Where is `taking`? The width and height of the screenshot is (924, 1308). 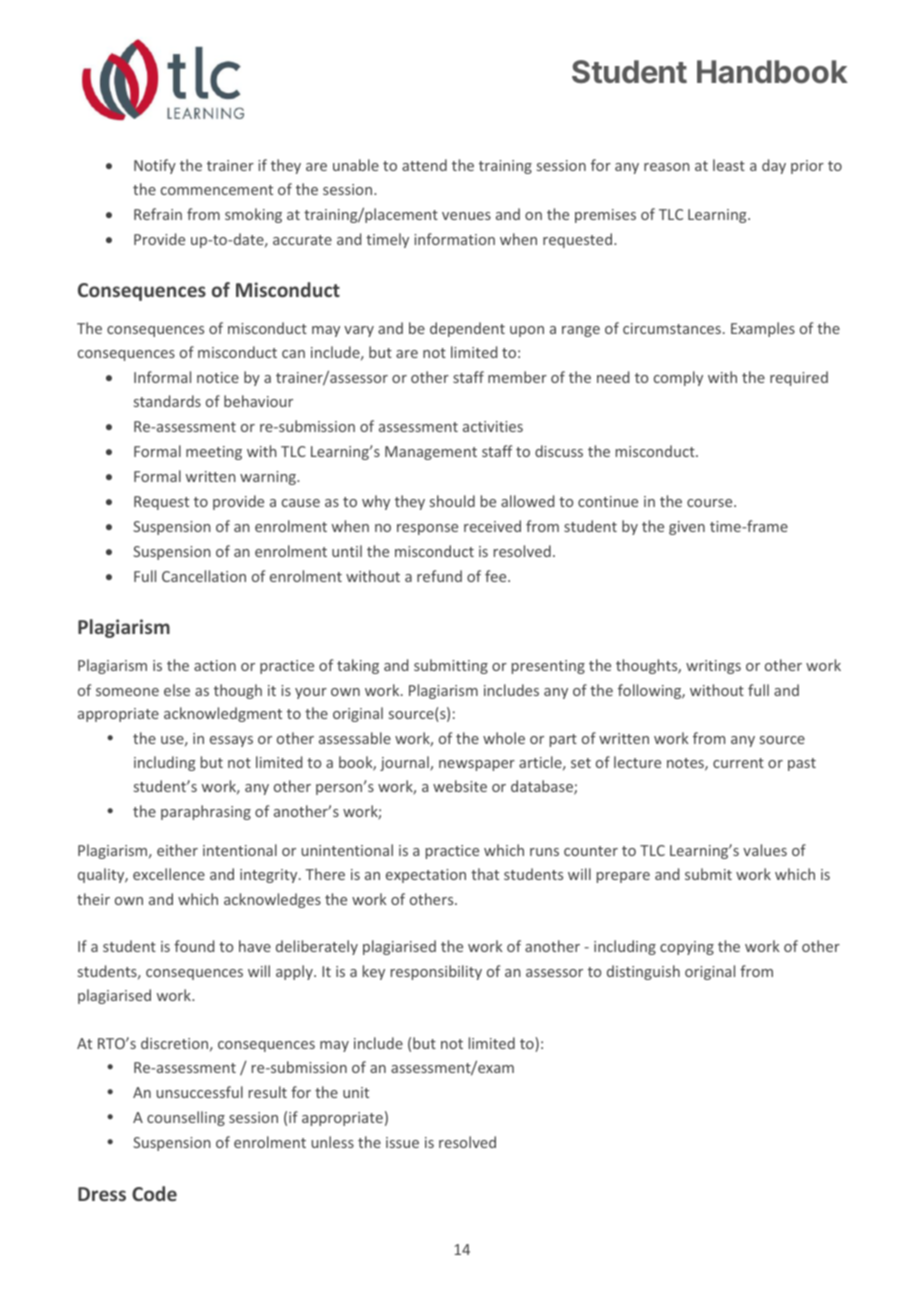
taking is located at coordinates (358, 666).
